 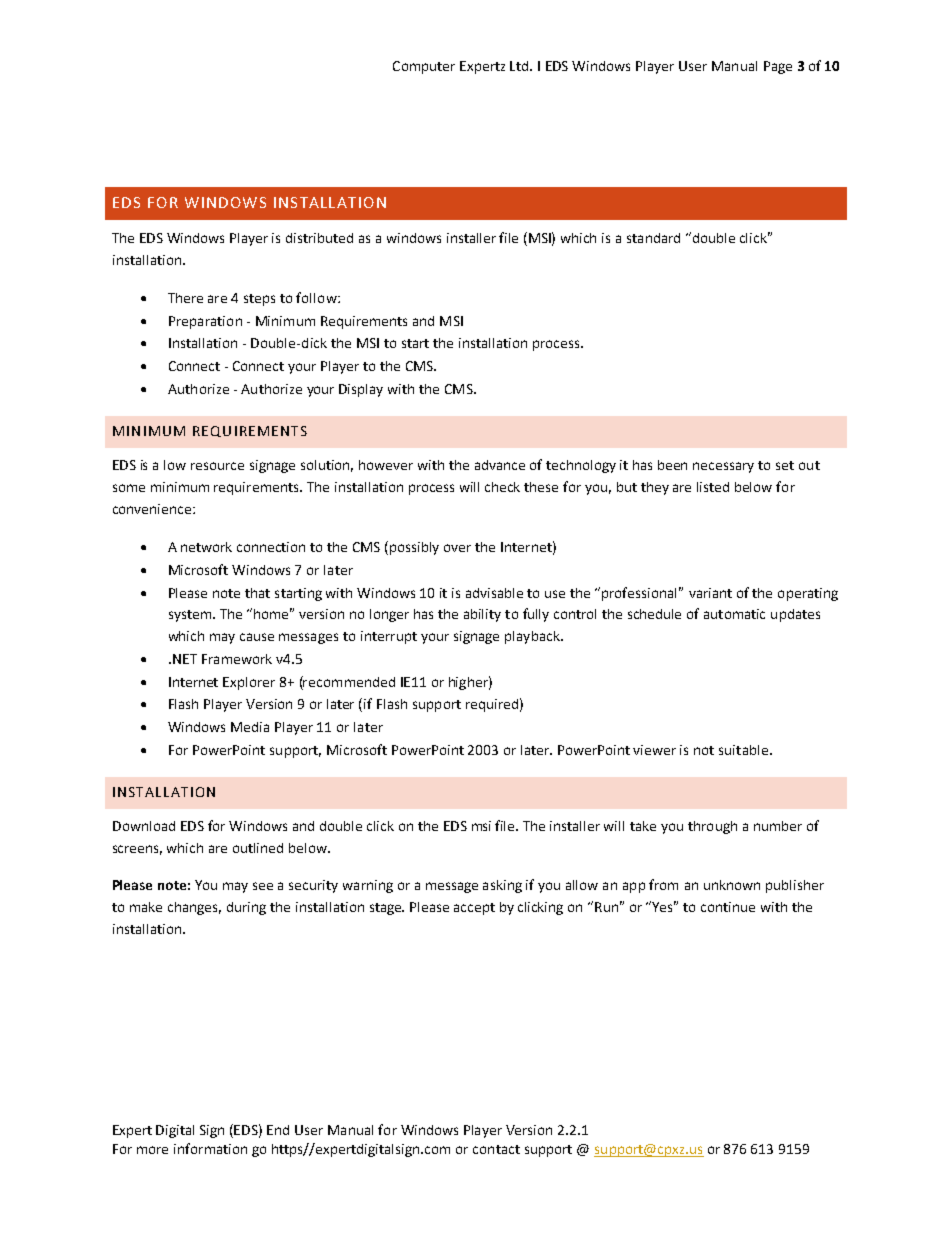 What do you see at coordinates (502, 886) in the screenshot?
I see `asking` at bounding box center [502, 886].
